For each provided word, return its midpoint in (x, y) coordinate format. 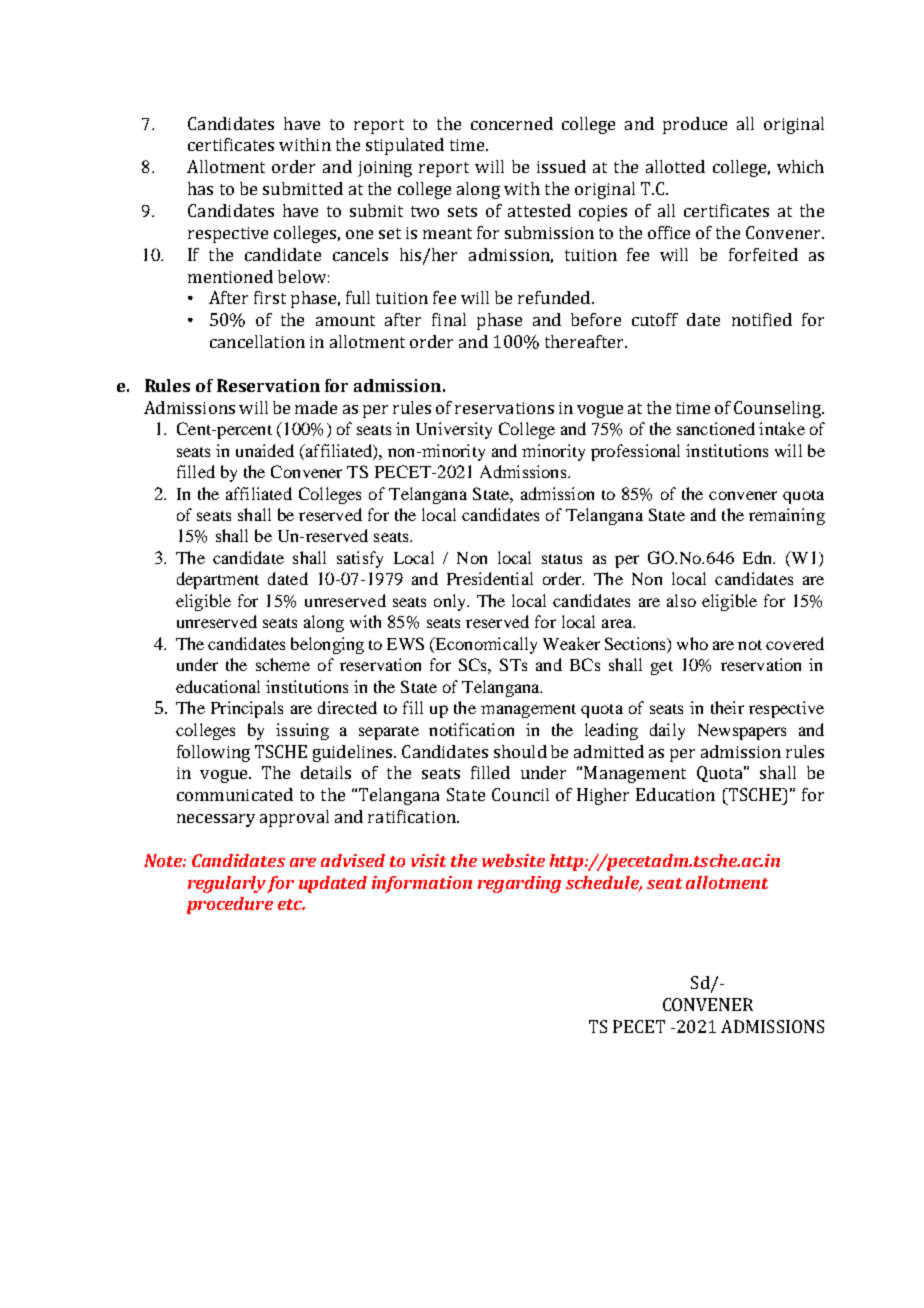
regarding (519, 884)
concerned (512, 123)
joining (385, 169)
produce (695, 125)
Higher (603, 796)
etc (291, 904)
